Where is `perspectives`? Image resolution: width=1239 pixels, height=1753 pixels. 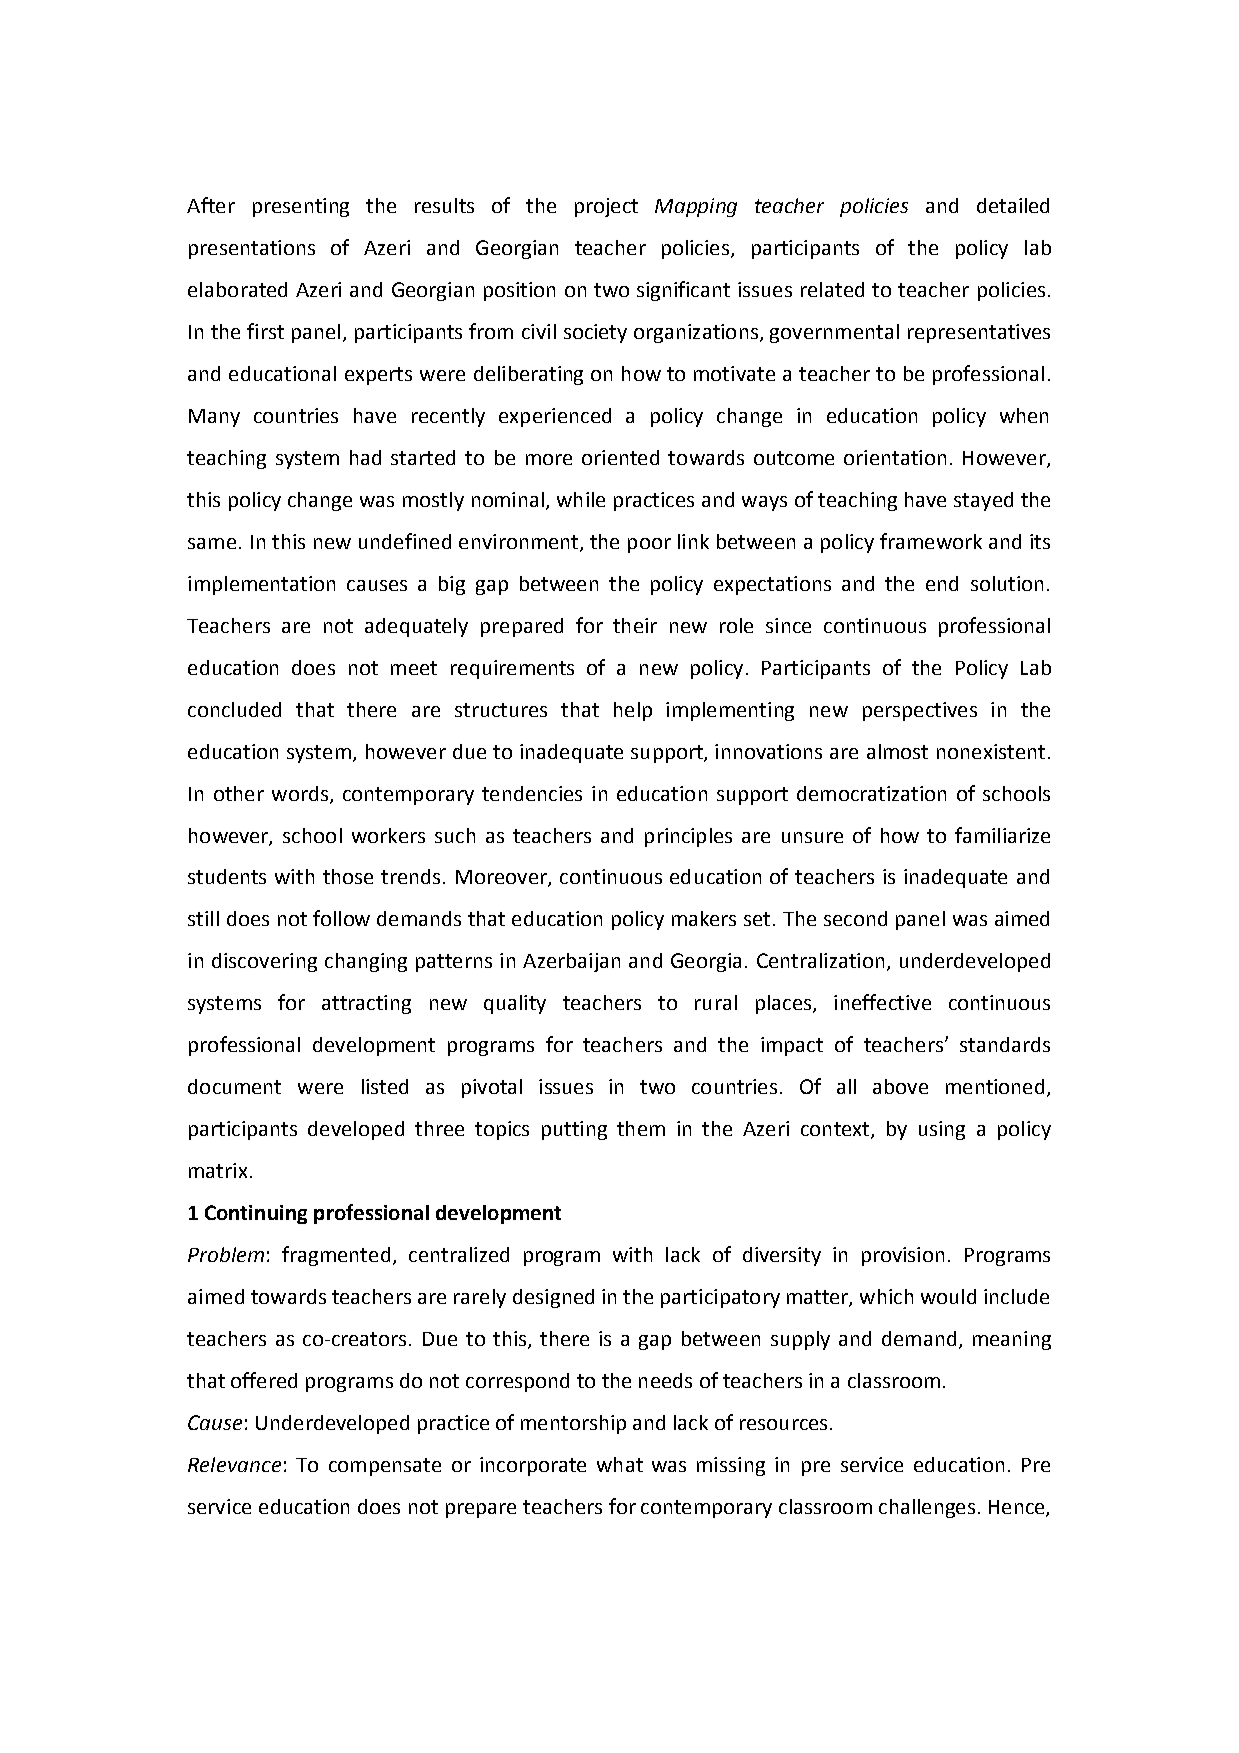
perspectives is located at coordinates (920, 711).
